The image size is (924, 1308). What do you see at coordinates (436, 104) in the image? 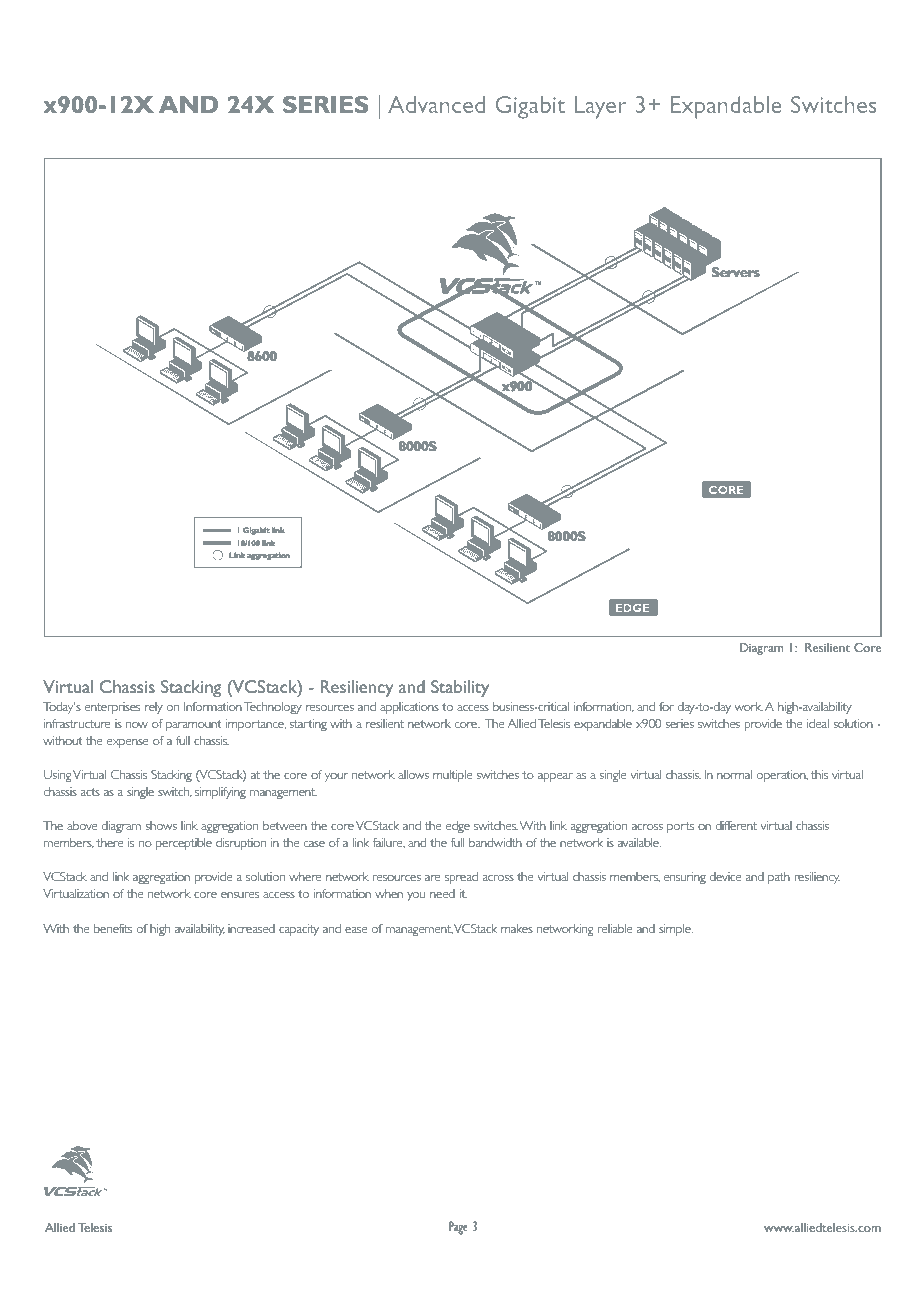
I see `Advanced` at bounding box center [436, 104].
